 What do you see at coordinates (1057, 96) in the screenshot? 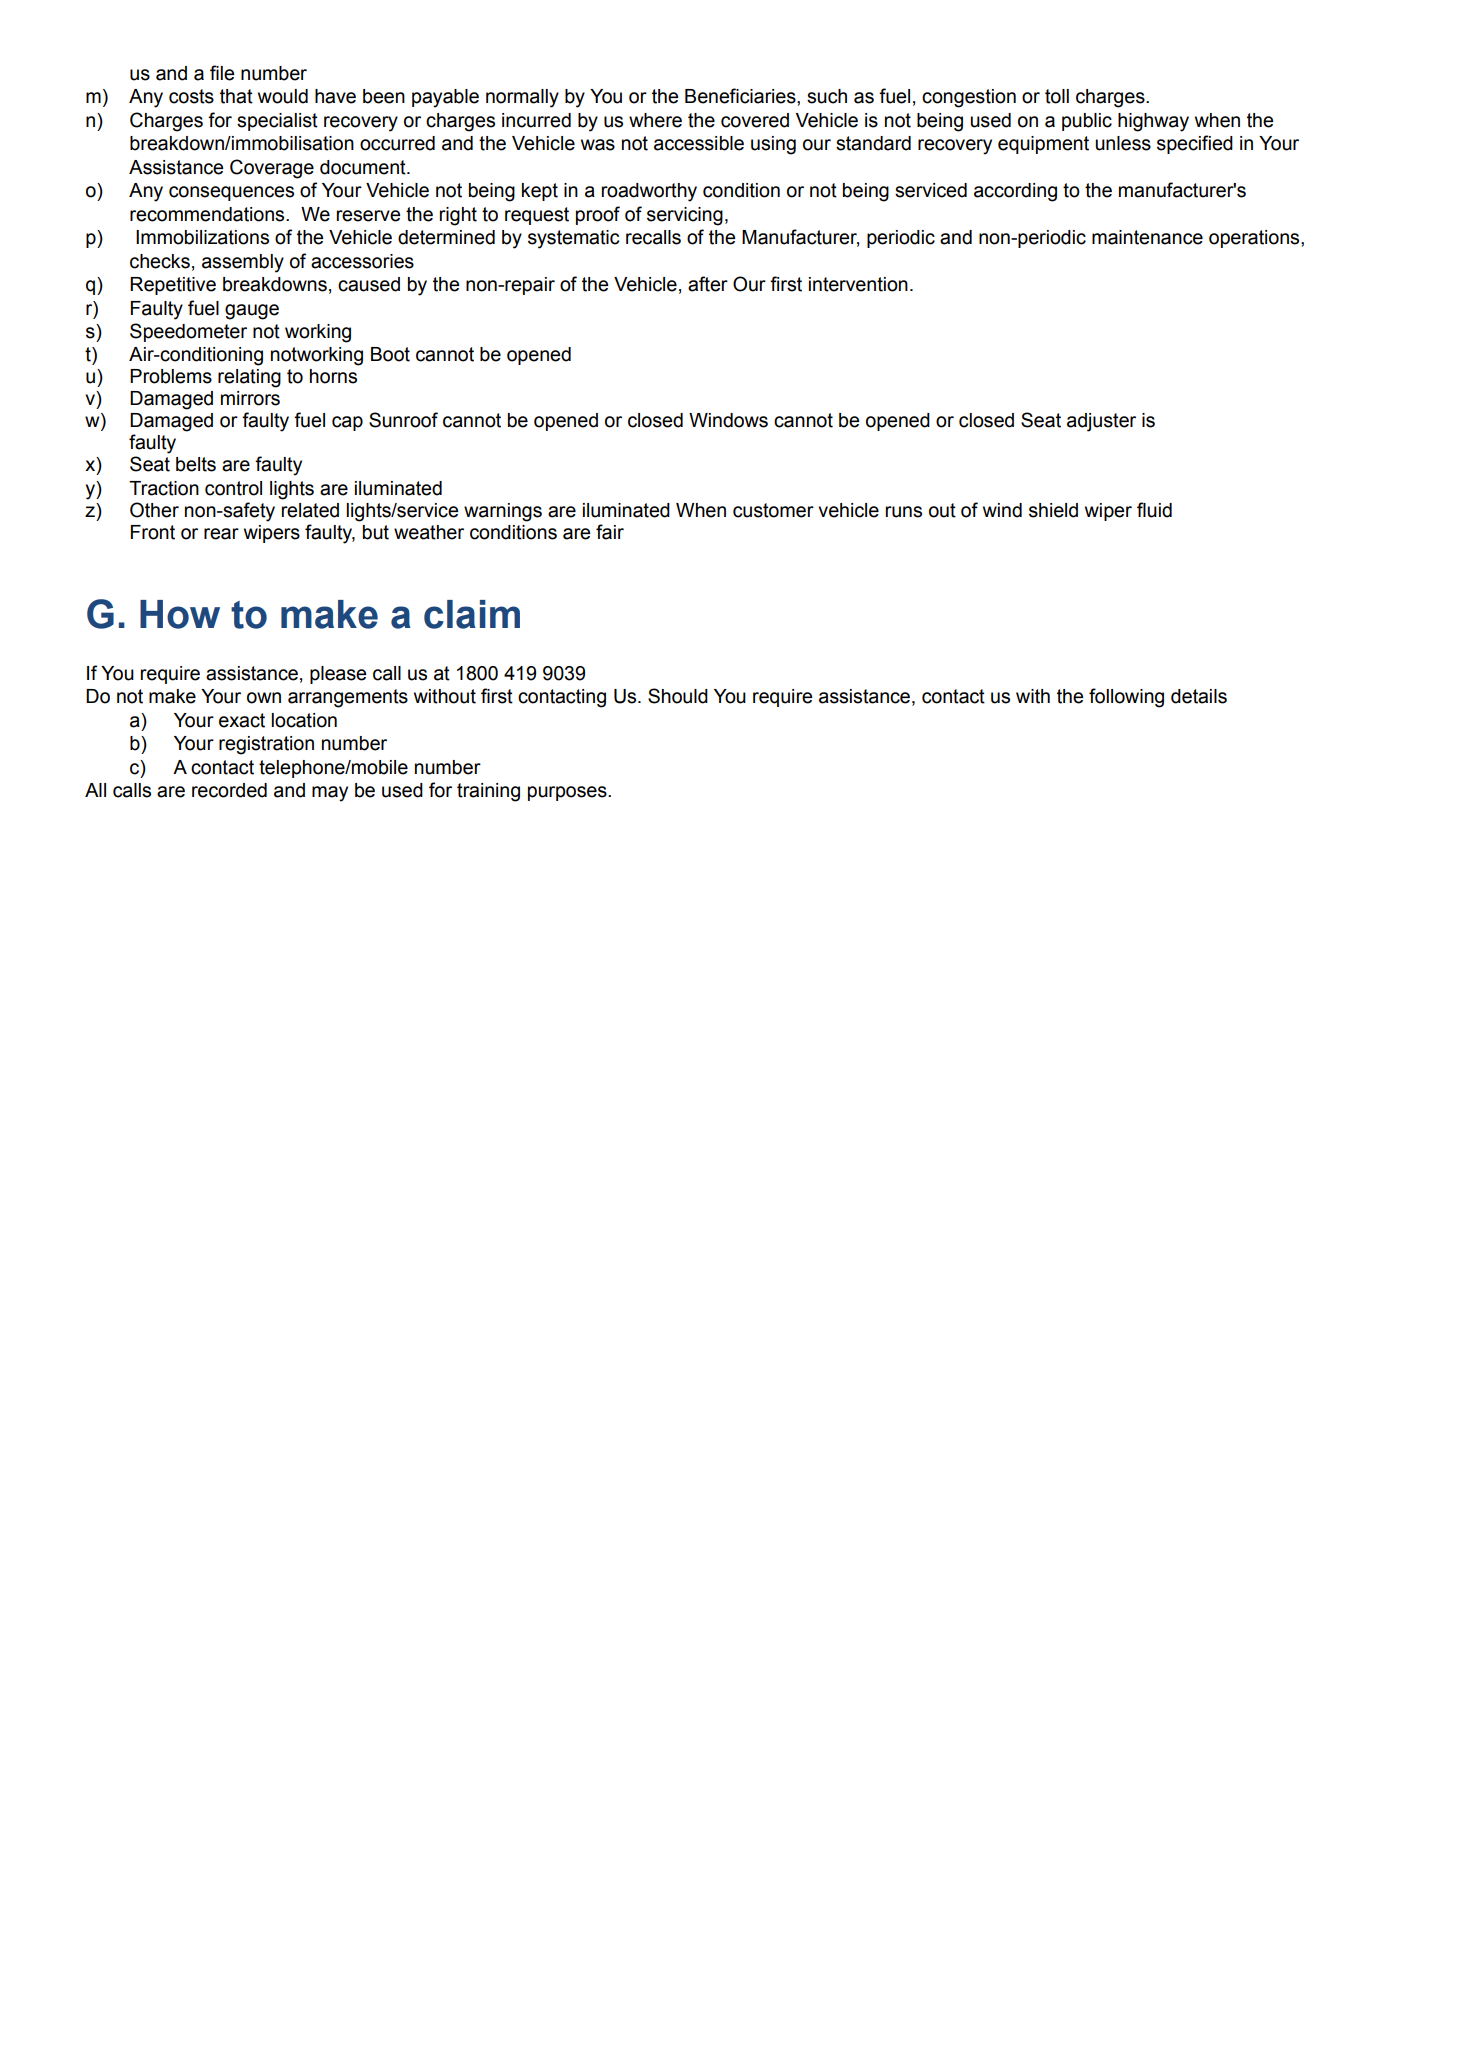
I see `toll` at bounding box center [1057, 96].
